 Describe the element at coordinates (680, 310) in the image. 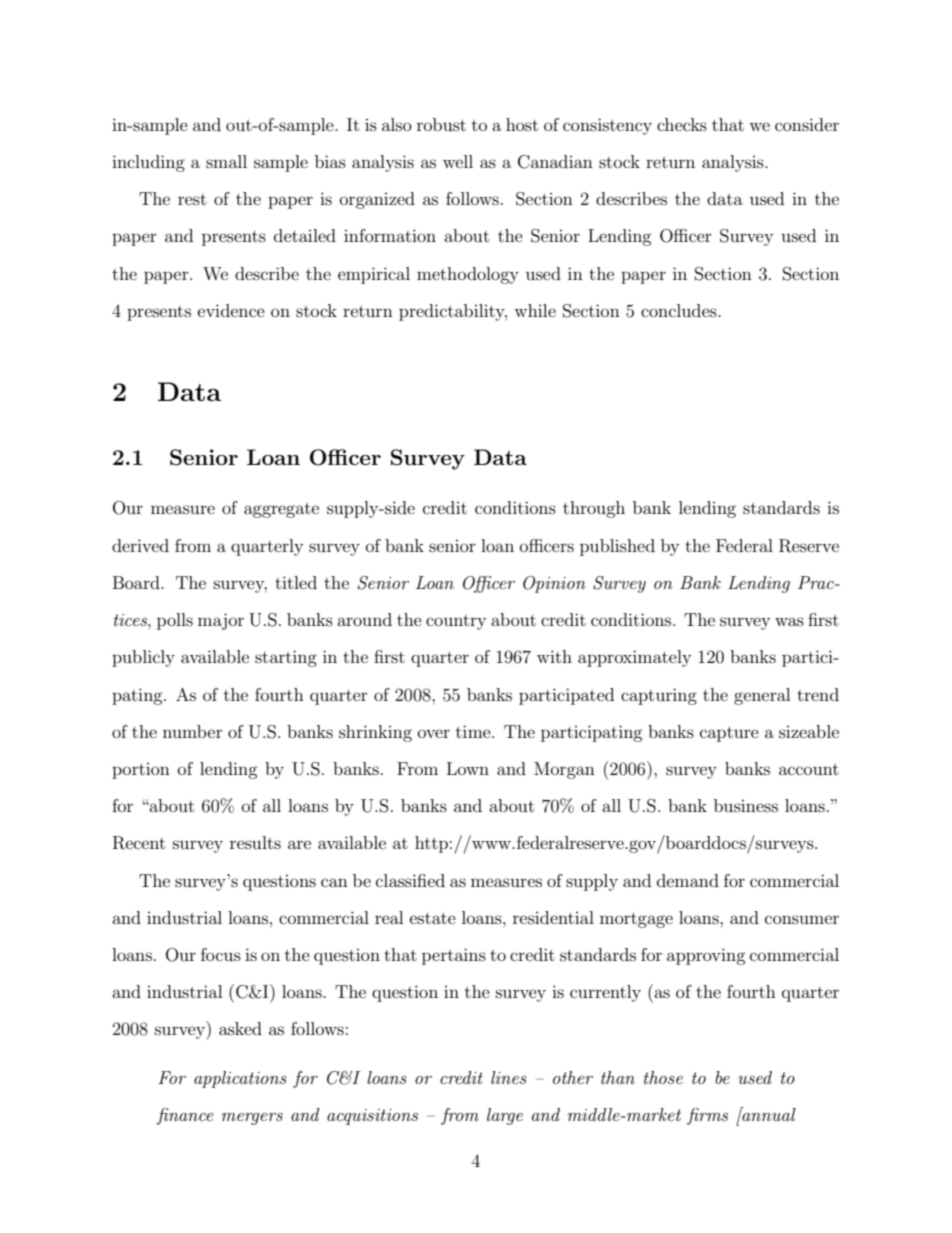

I see `concludes` at that location.
